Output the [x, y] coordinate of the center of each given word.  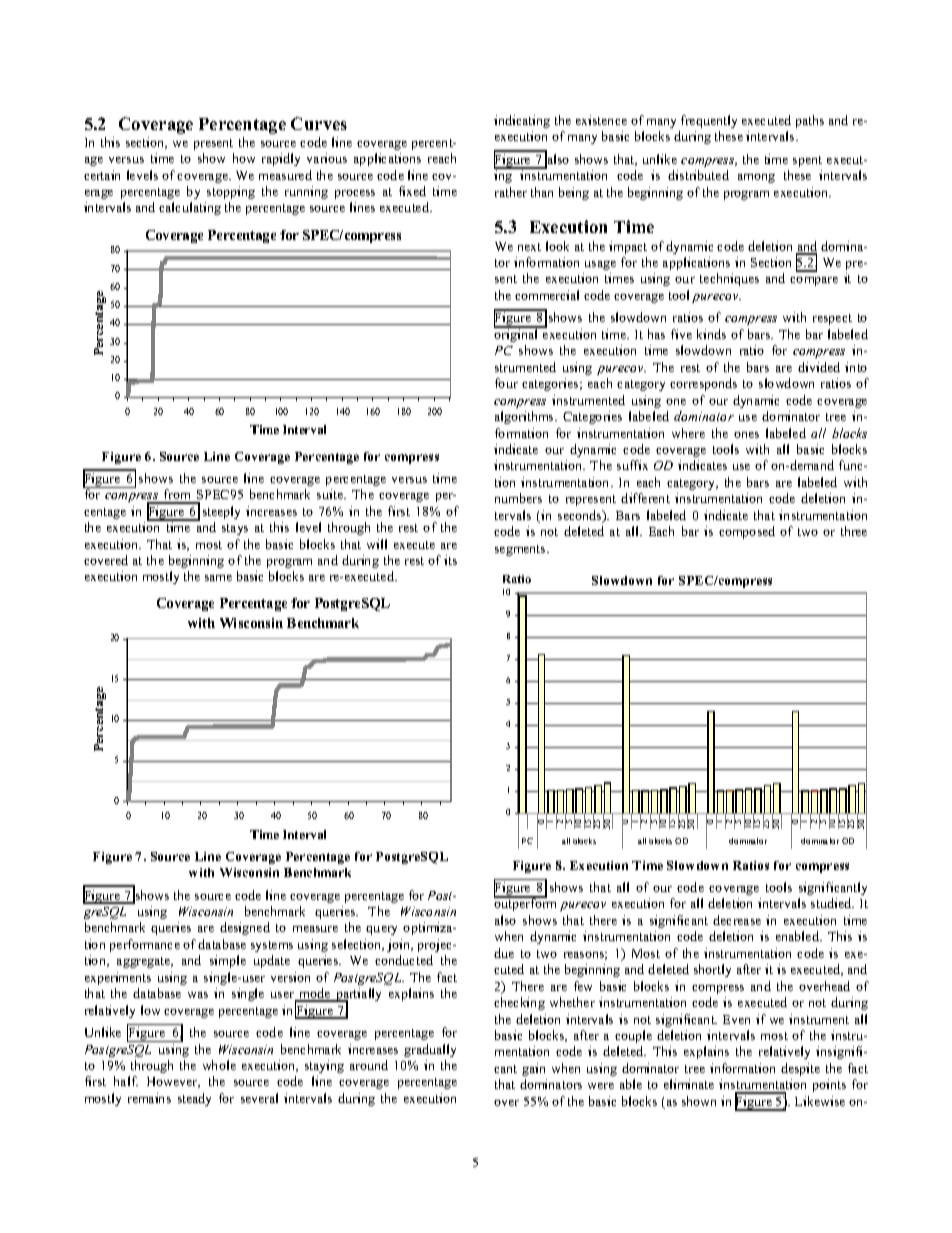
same [218, 578]
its [450, 560]
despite [800, 1069]
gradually [430, 1050]
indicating [522, 121]
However [173, 1082]
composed [747, 532]
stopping [231, 192]
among [756, 178]
